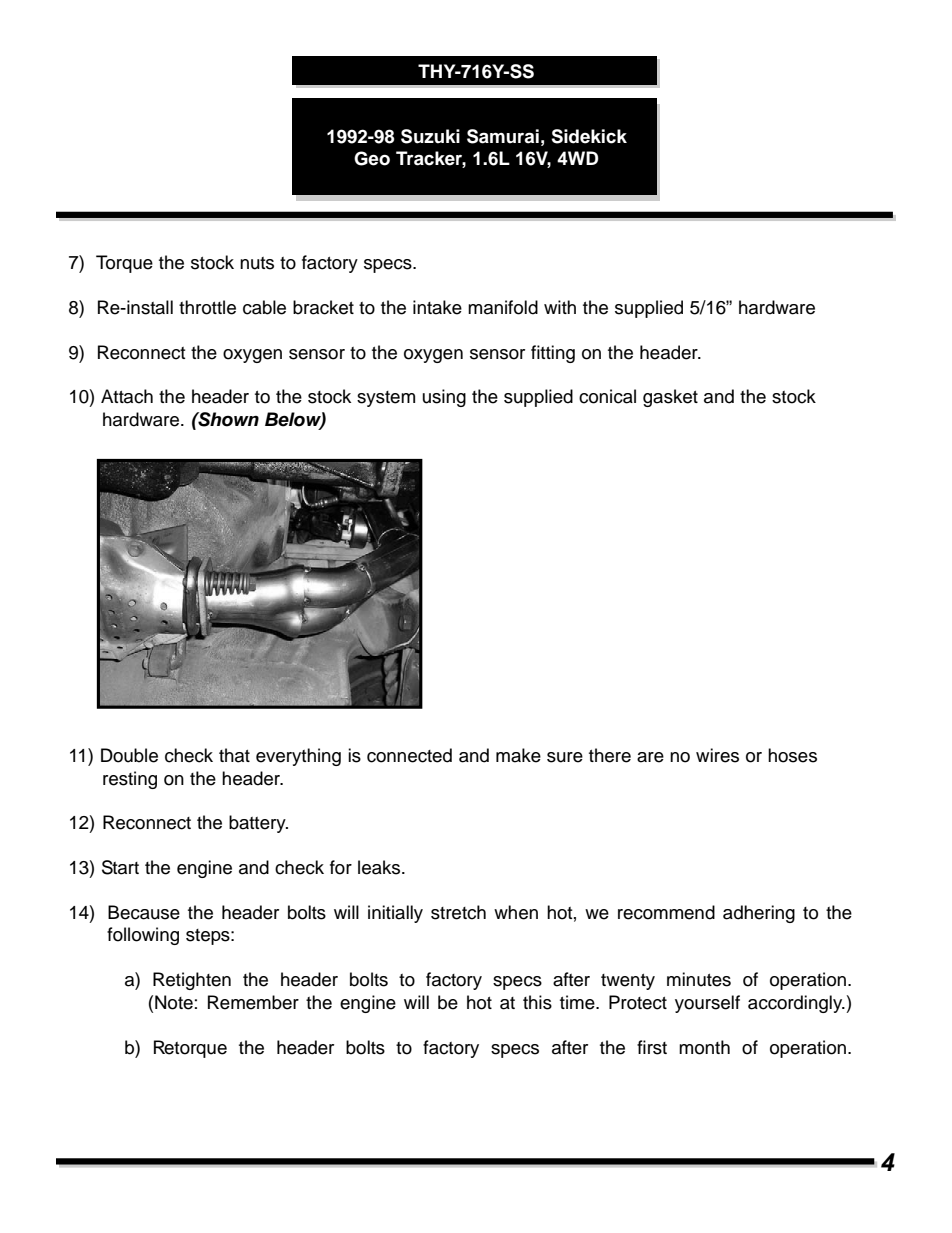 This document has height=1233, width=952. I want to click on Suzuki, so click(430, 136).
